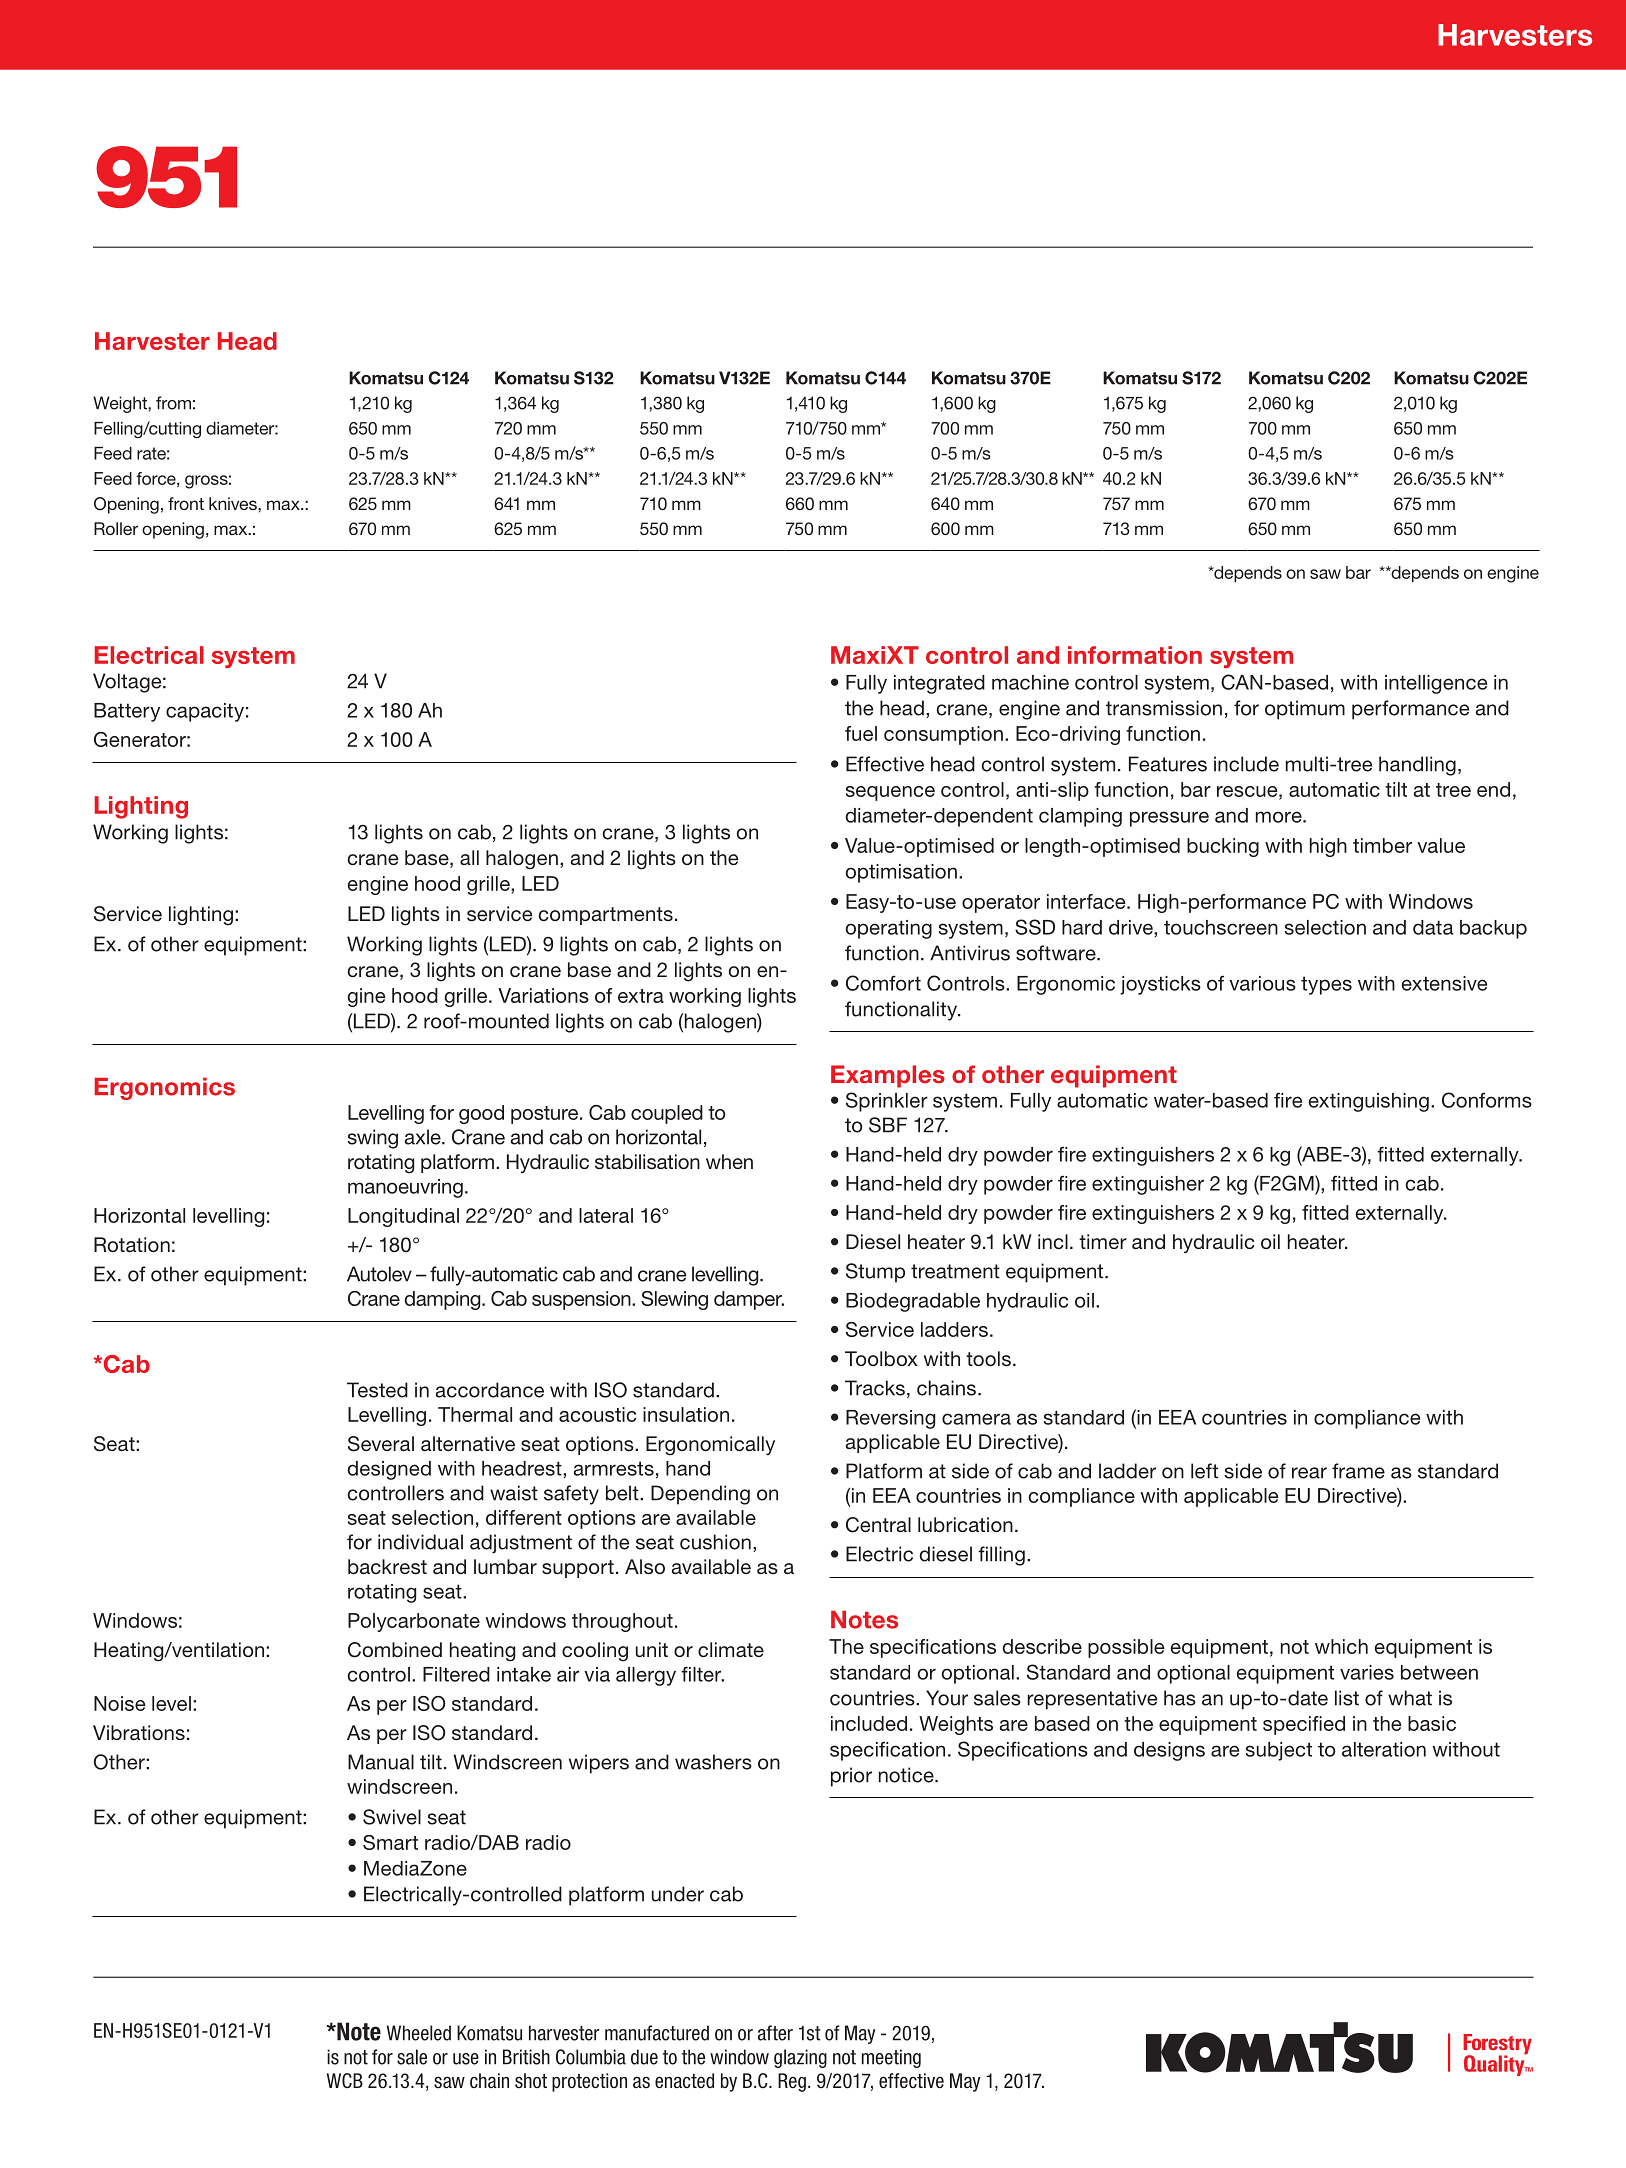  What do you see at coordinates (403, 1217) in the screenshot?
I see `Longitudinal` at bounding box center [403, 1217].
